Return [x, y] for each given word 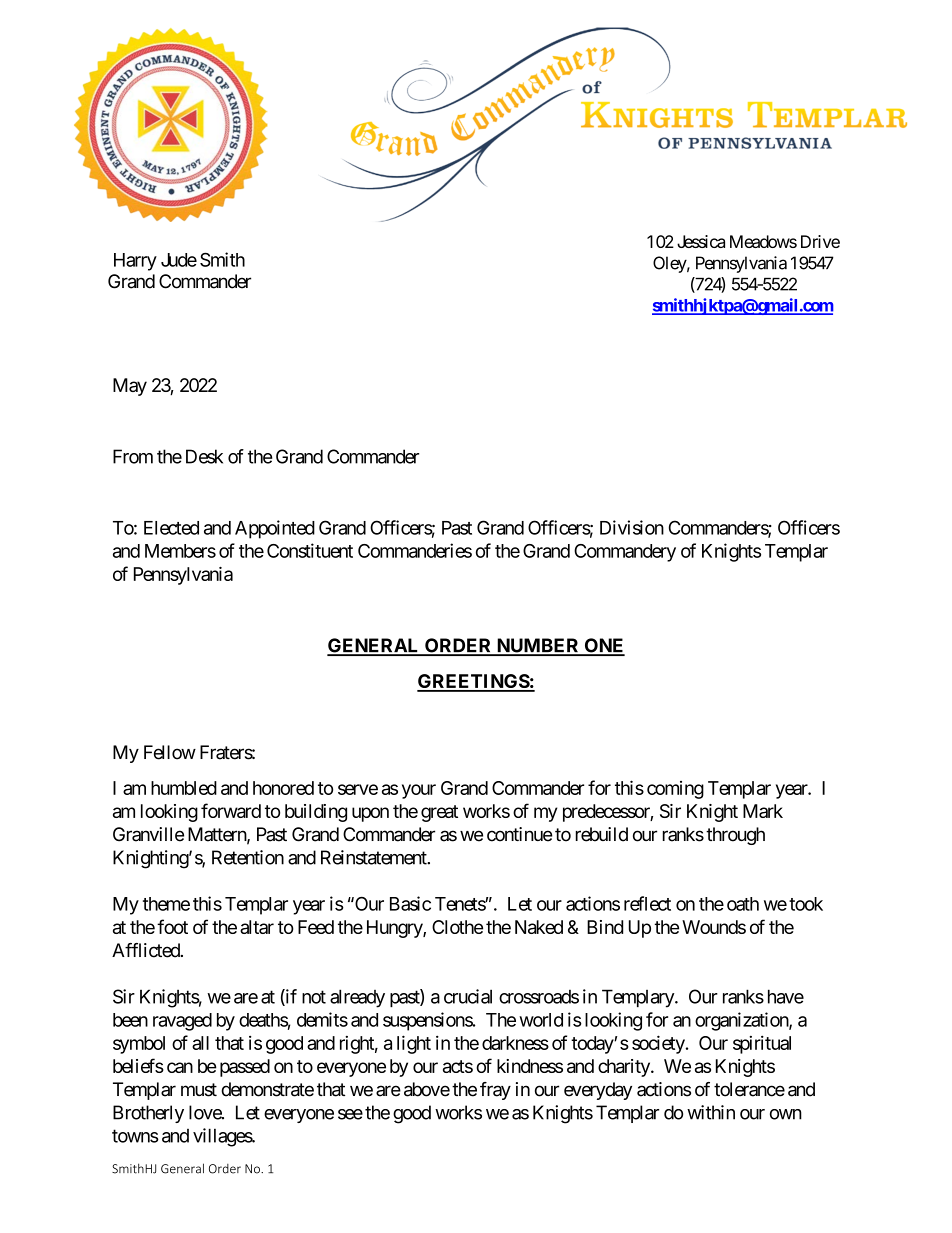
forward [231, 810]
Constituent [310, 550]
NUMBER [538, 646]
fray [495, 1091]
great [439, 813]
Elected [171, 528]
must [199, 1090]
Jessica [701, 241]
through [735, 836]
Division [632, 527]
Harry [135, 262]
